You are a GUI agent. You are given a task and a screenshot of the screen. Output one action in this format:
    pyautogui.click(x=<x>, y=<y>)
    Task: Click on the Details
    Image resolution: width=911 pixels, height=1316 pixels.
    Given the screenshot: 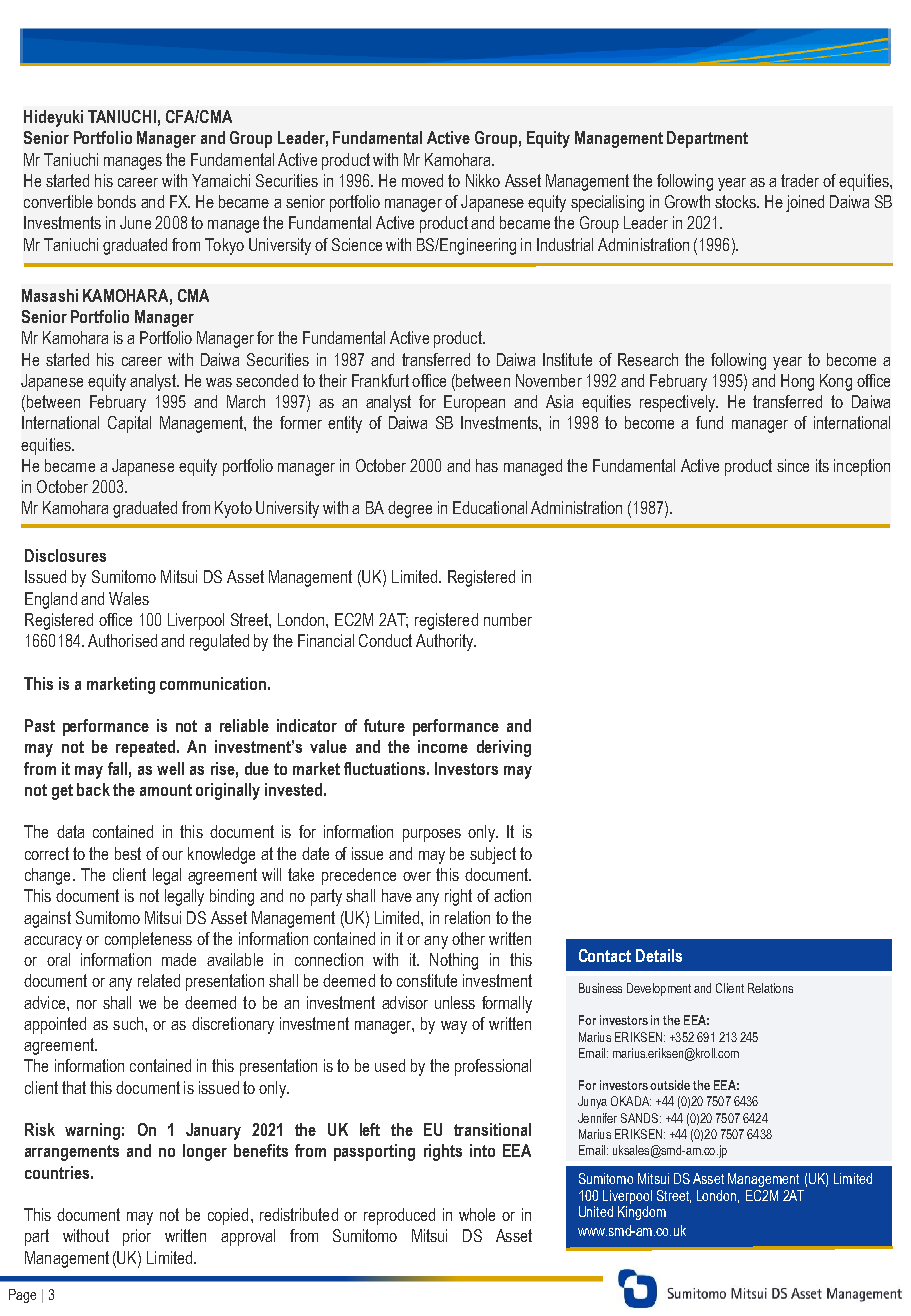 What is the action you would take?
    pyautogui.click(x=659, y=955)
